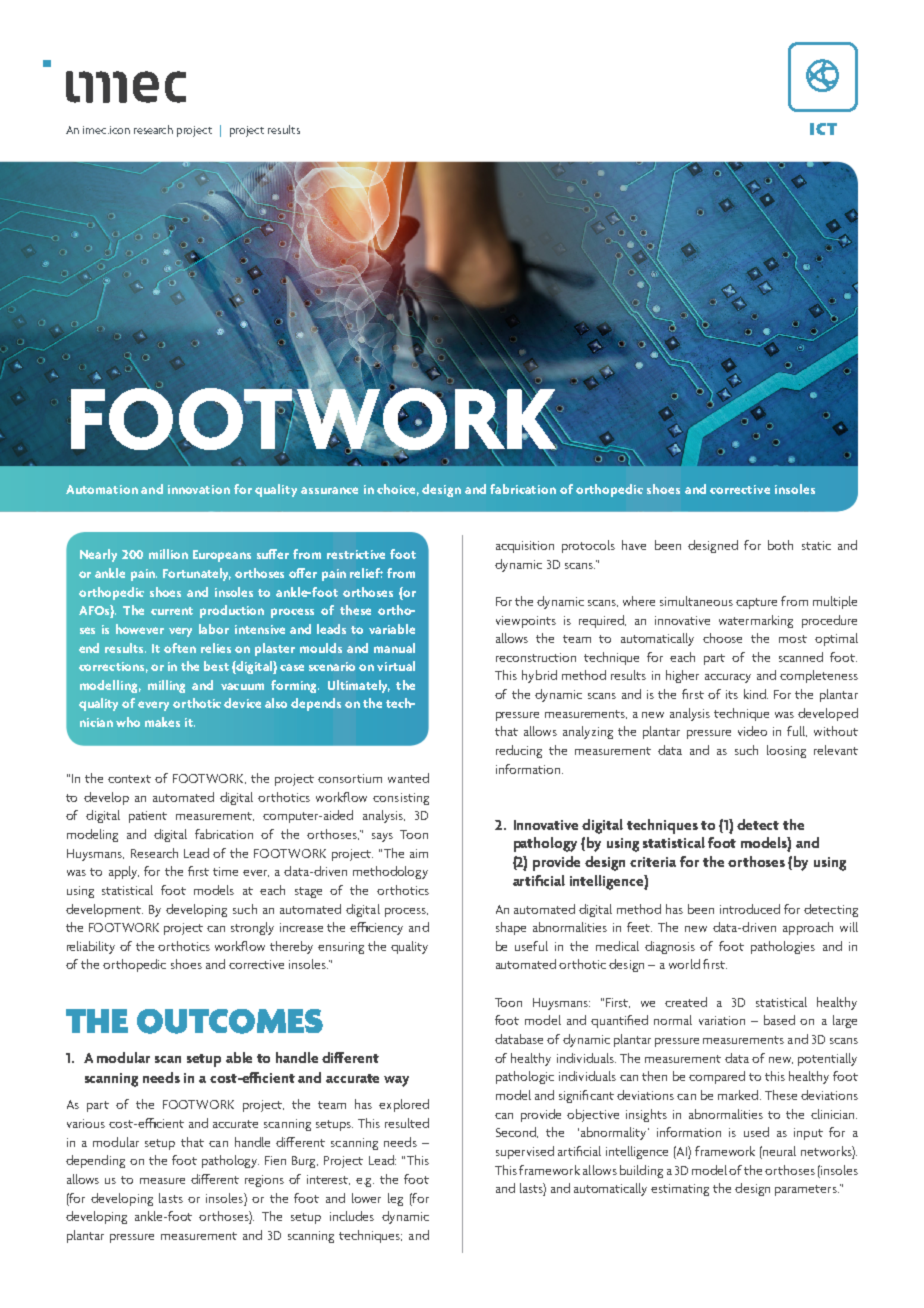 The height and width of the document is (1308, 924). I want to click on innovation, so click(199, 489).
